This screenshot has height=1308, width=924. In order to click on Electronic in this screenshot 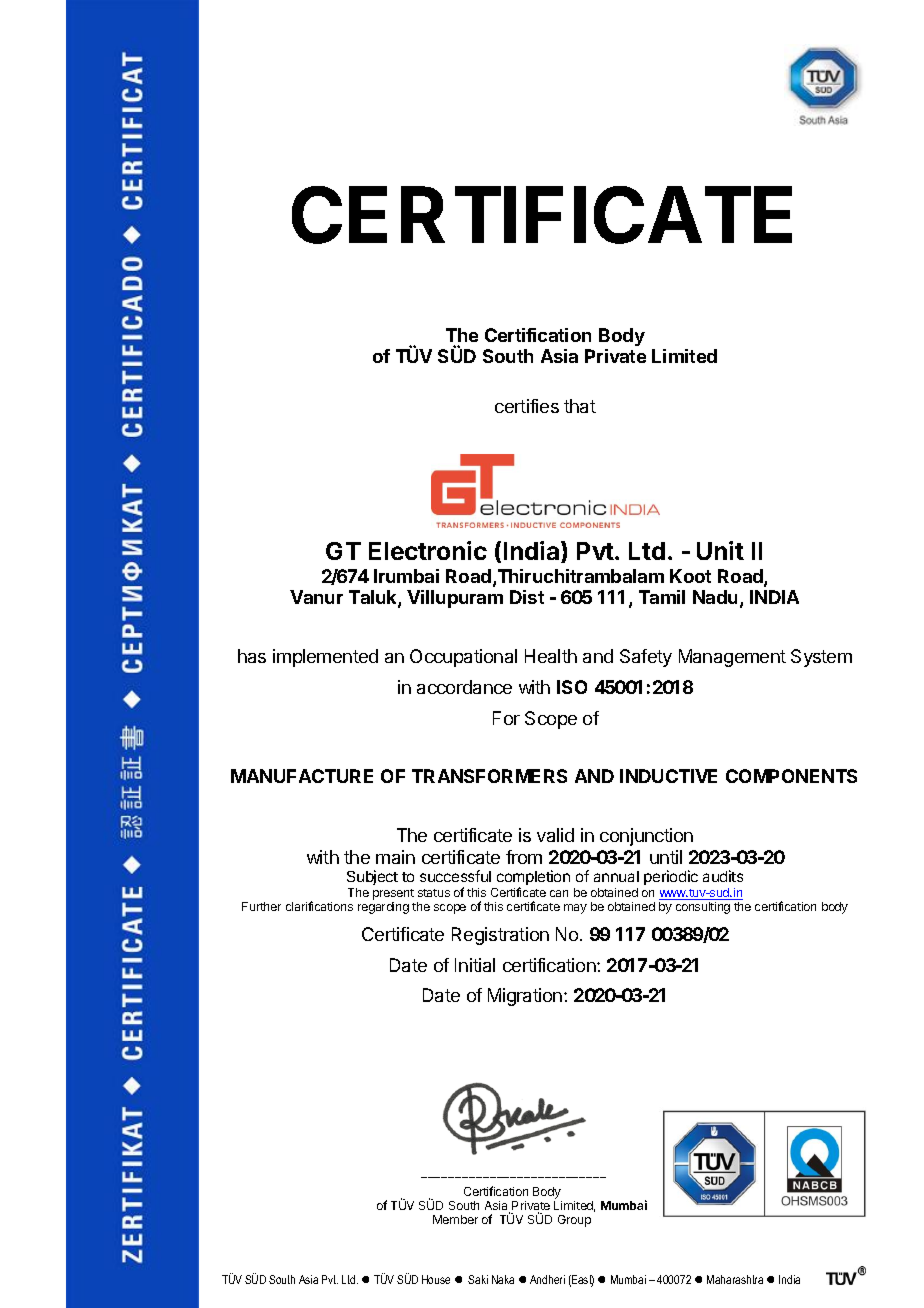, I will do `click(428, 550)`.
